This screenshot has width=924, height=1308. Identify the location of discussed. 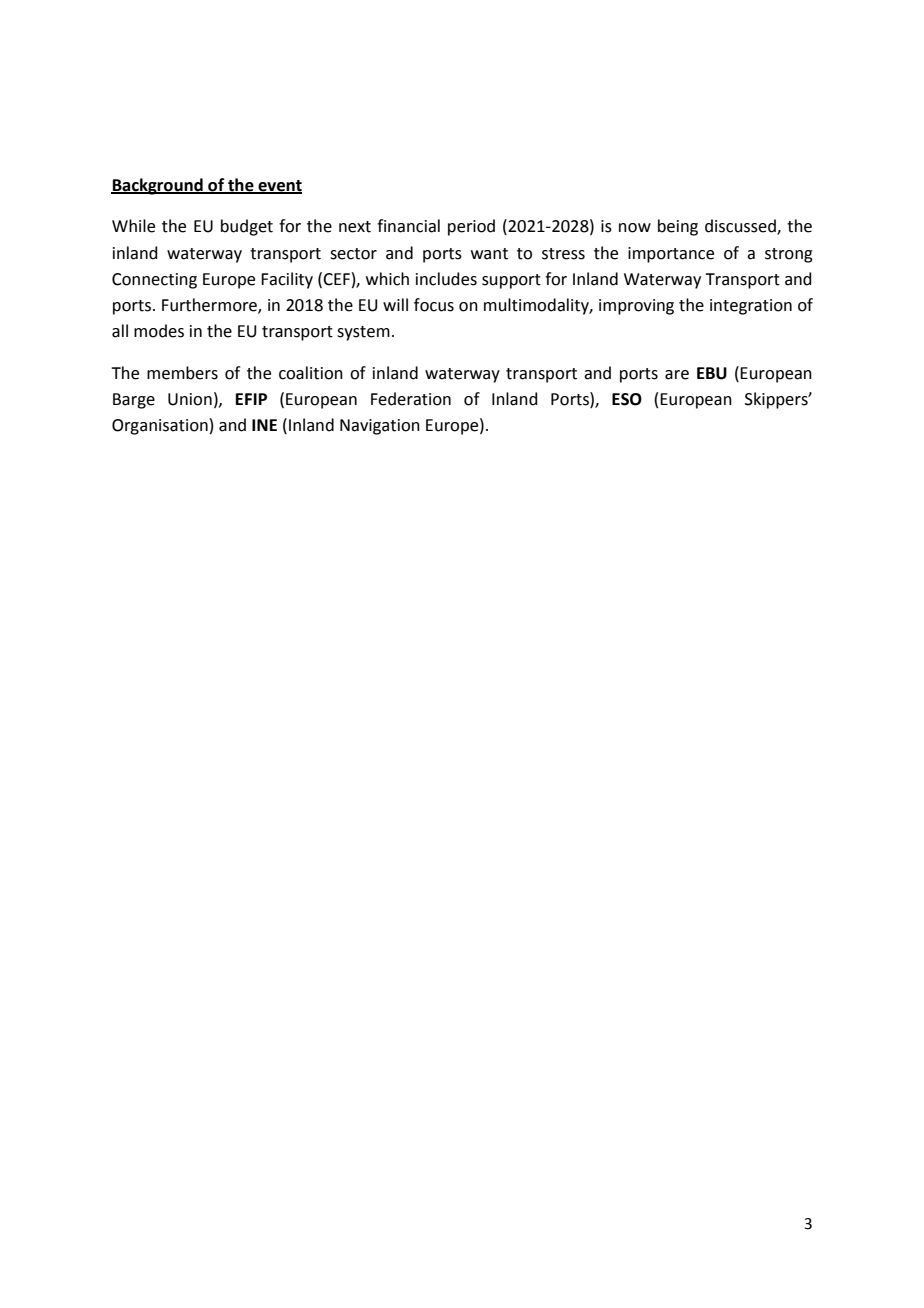
(741, 227).
